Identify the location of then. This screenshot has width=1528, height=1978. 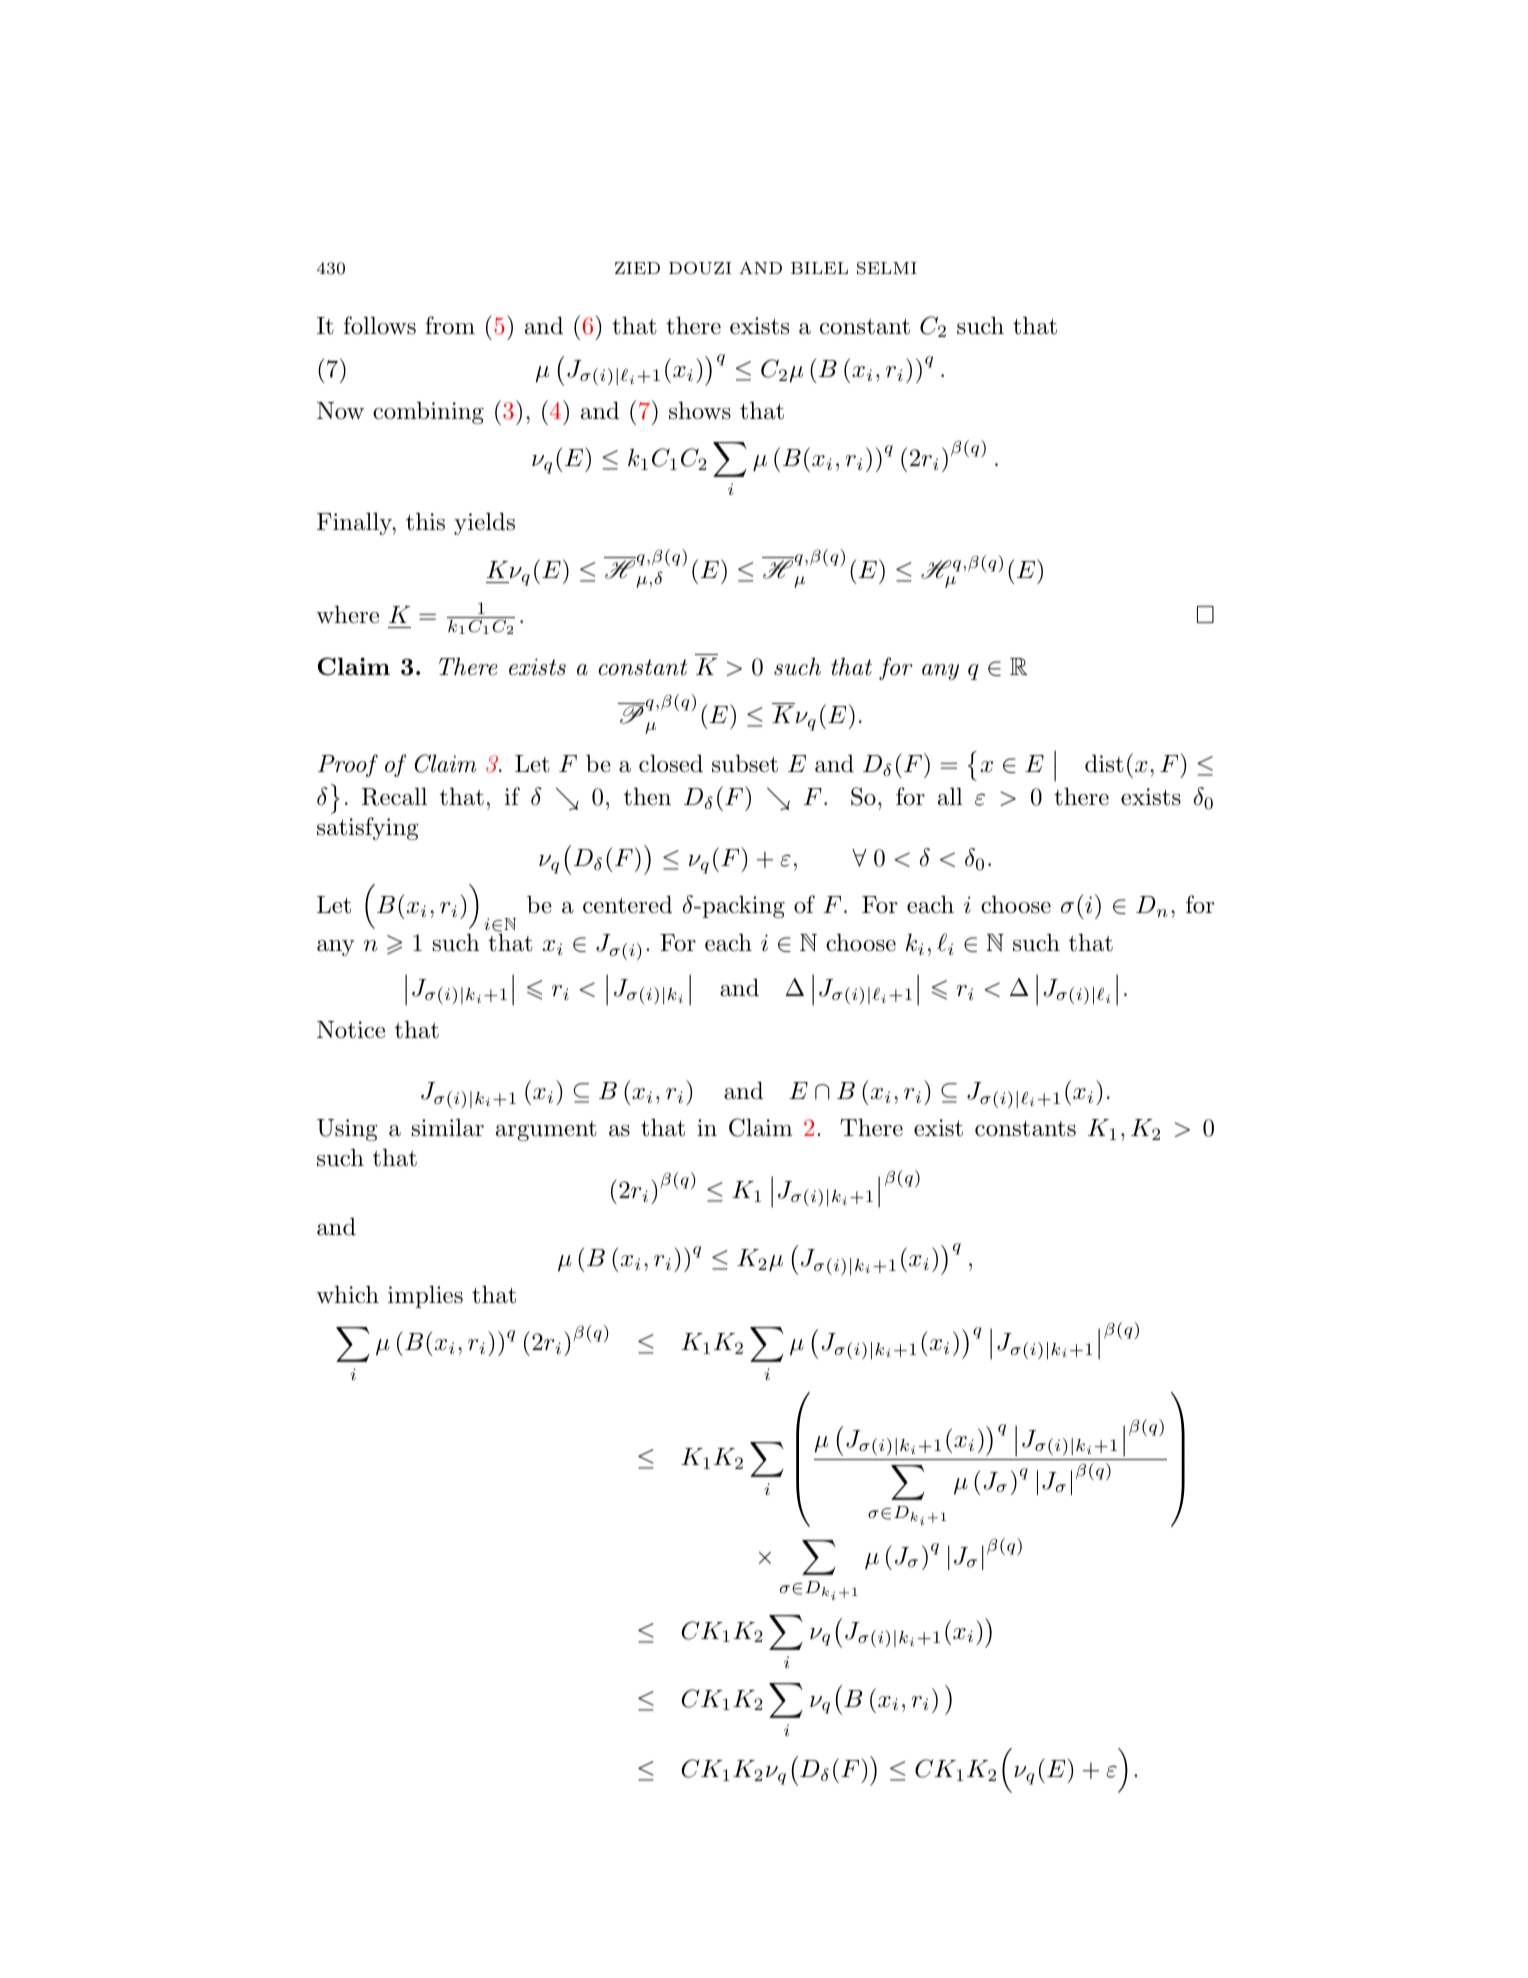
(647, 796).
